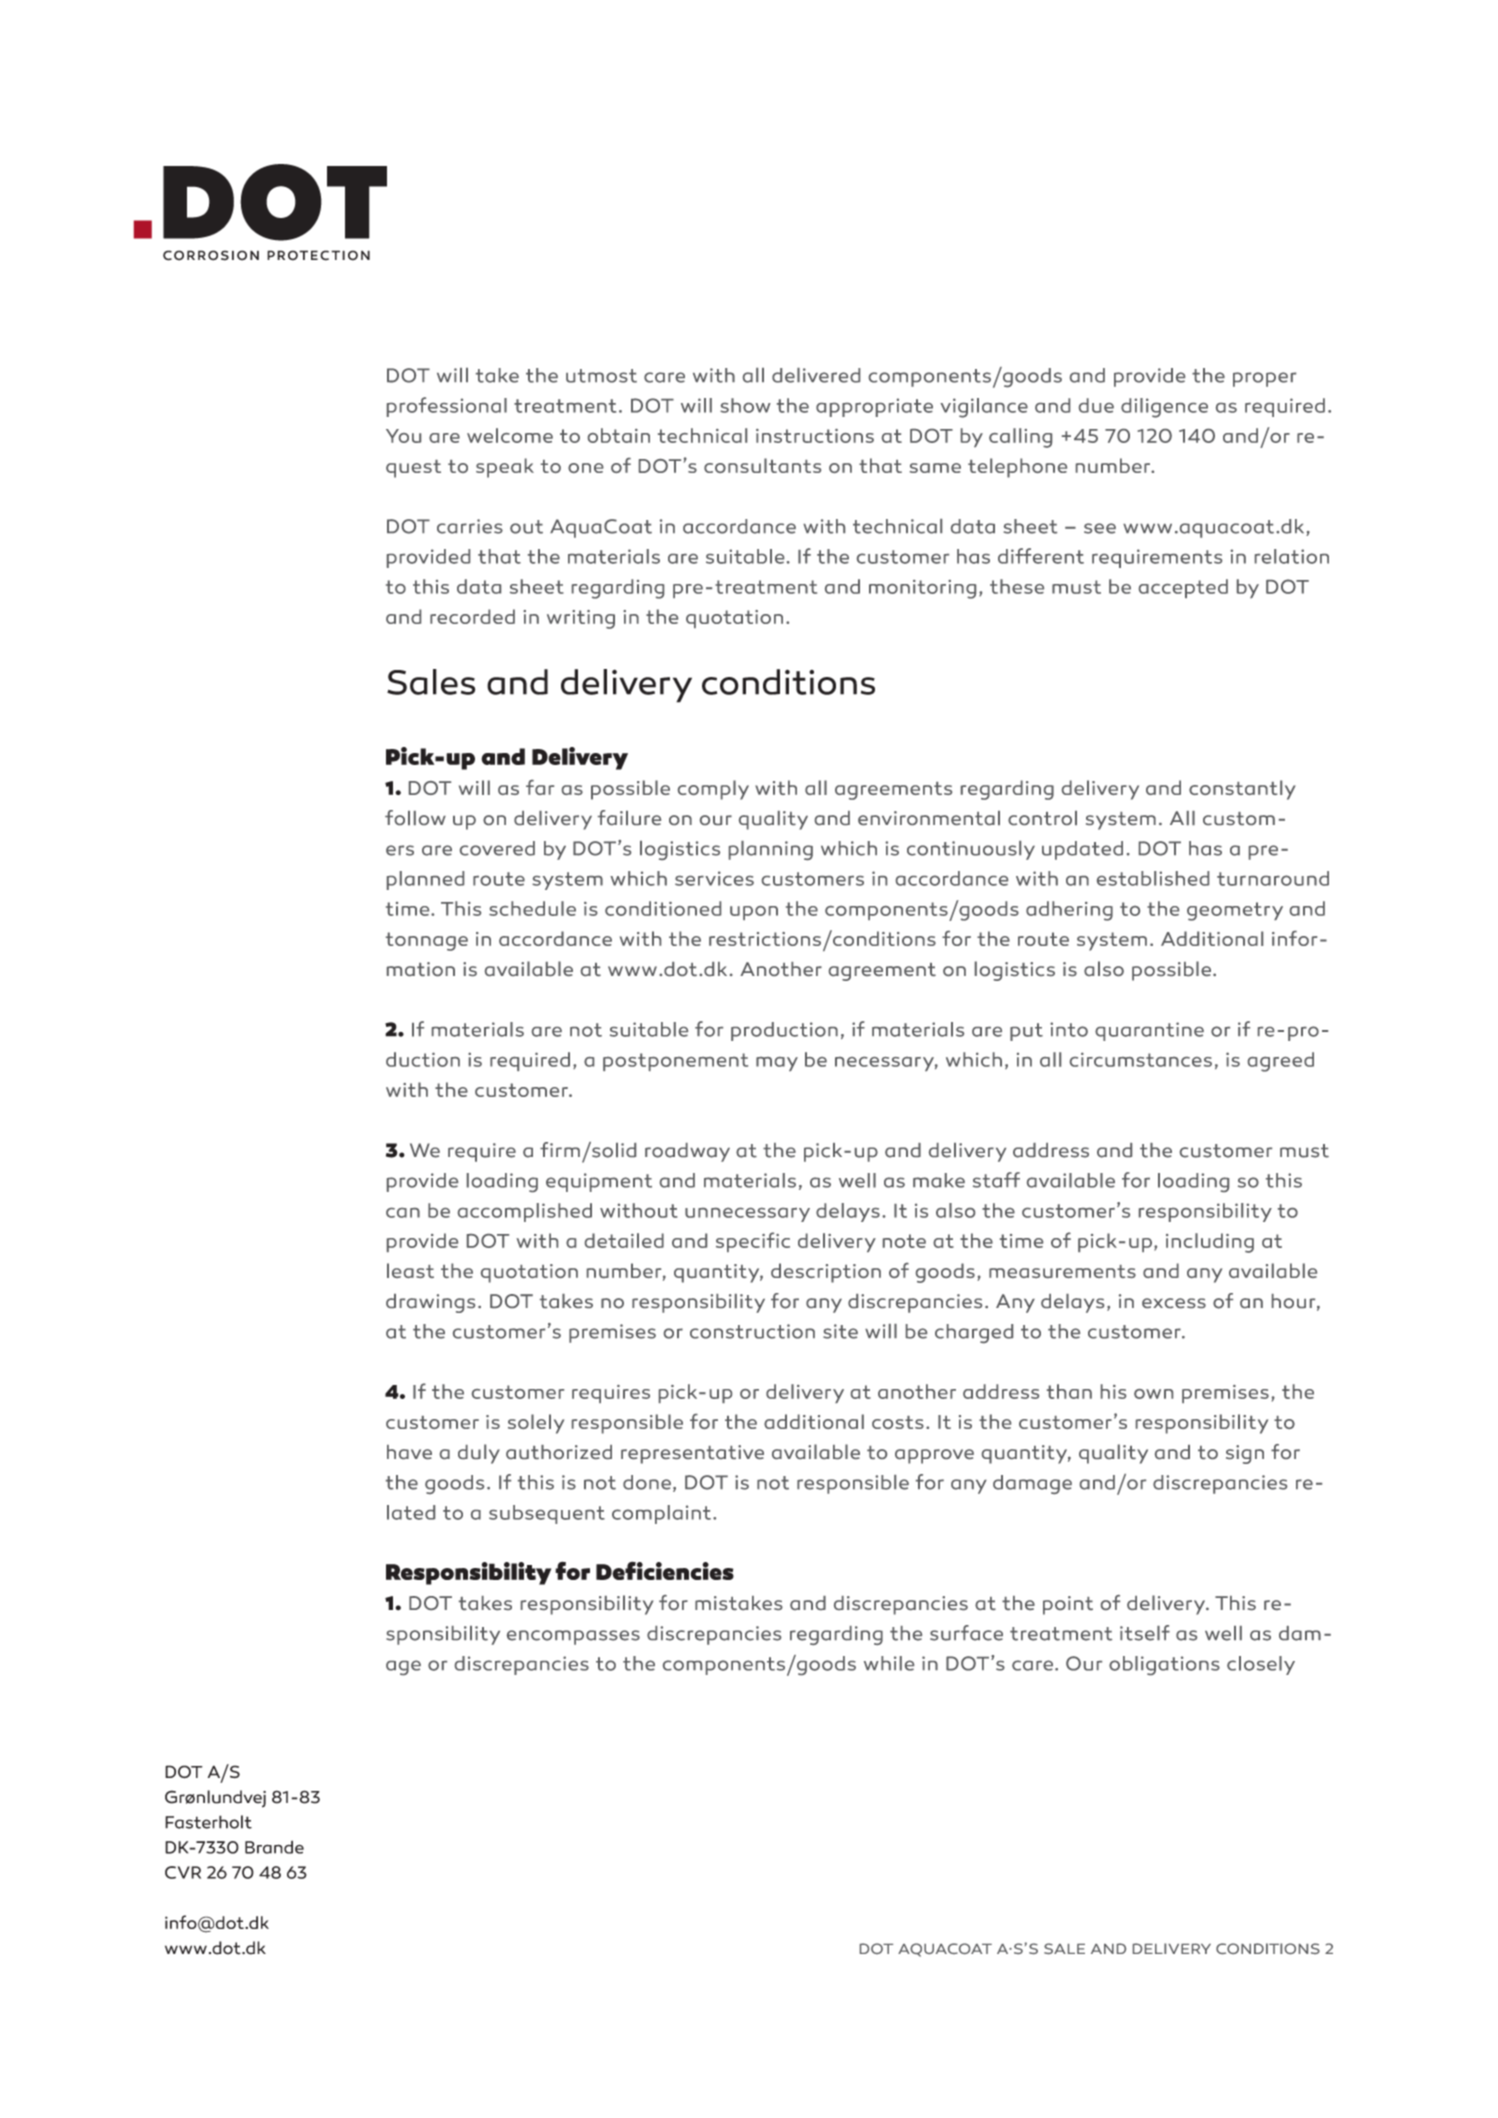  Describe the element at coordinates (777, 1064) in the screenshot. I see `may` at that location.
